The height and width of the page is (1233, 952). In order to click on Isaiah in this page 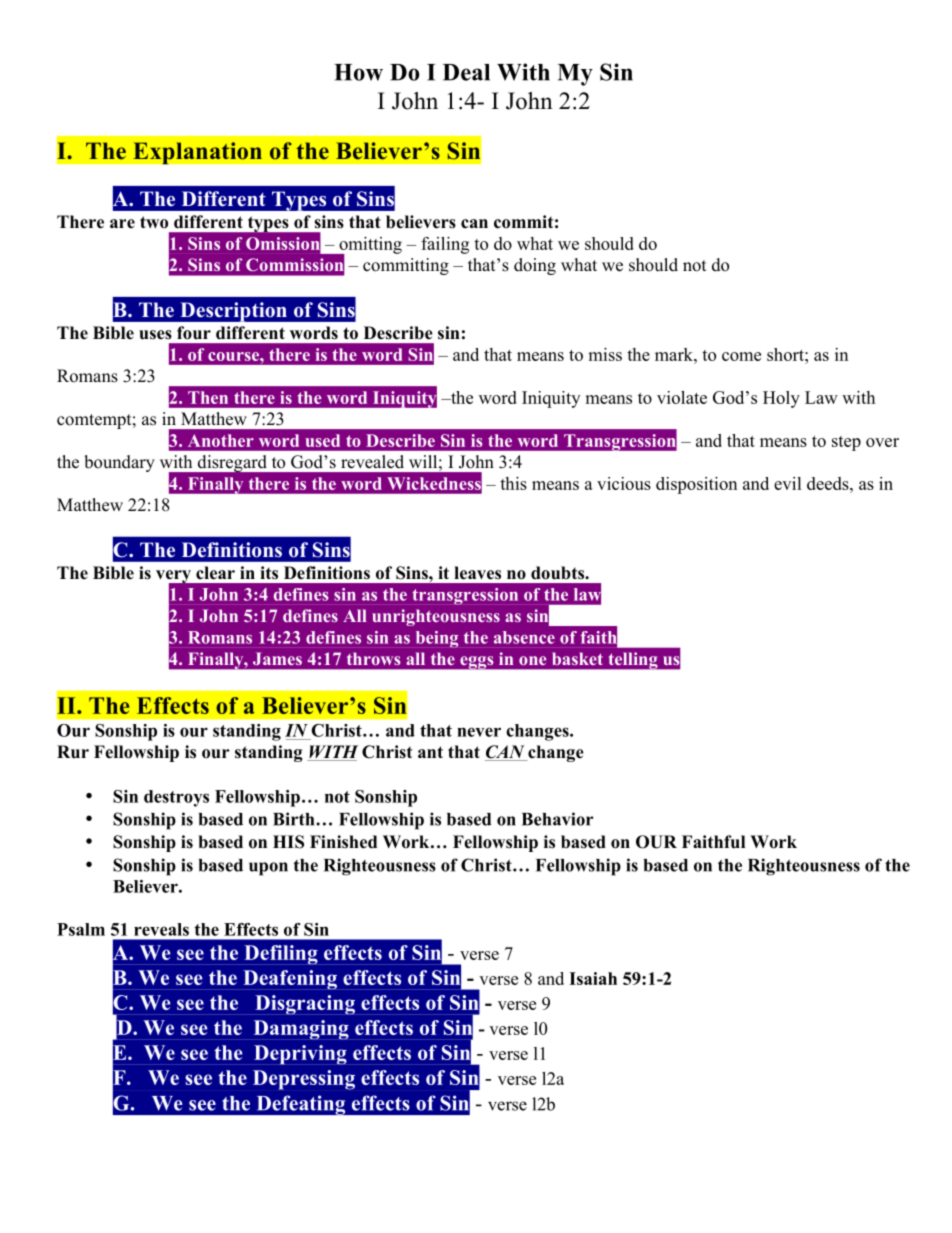, I will do `click(593, 978)`.
